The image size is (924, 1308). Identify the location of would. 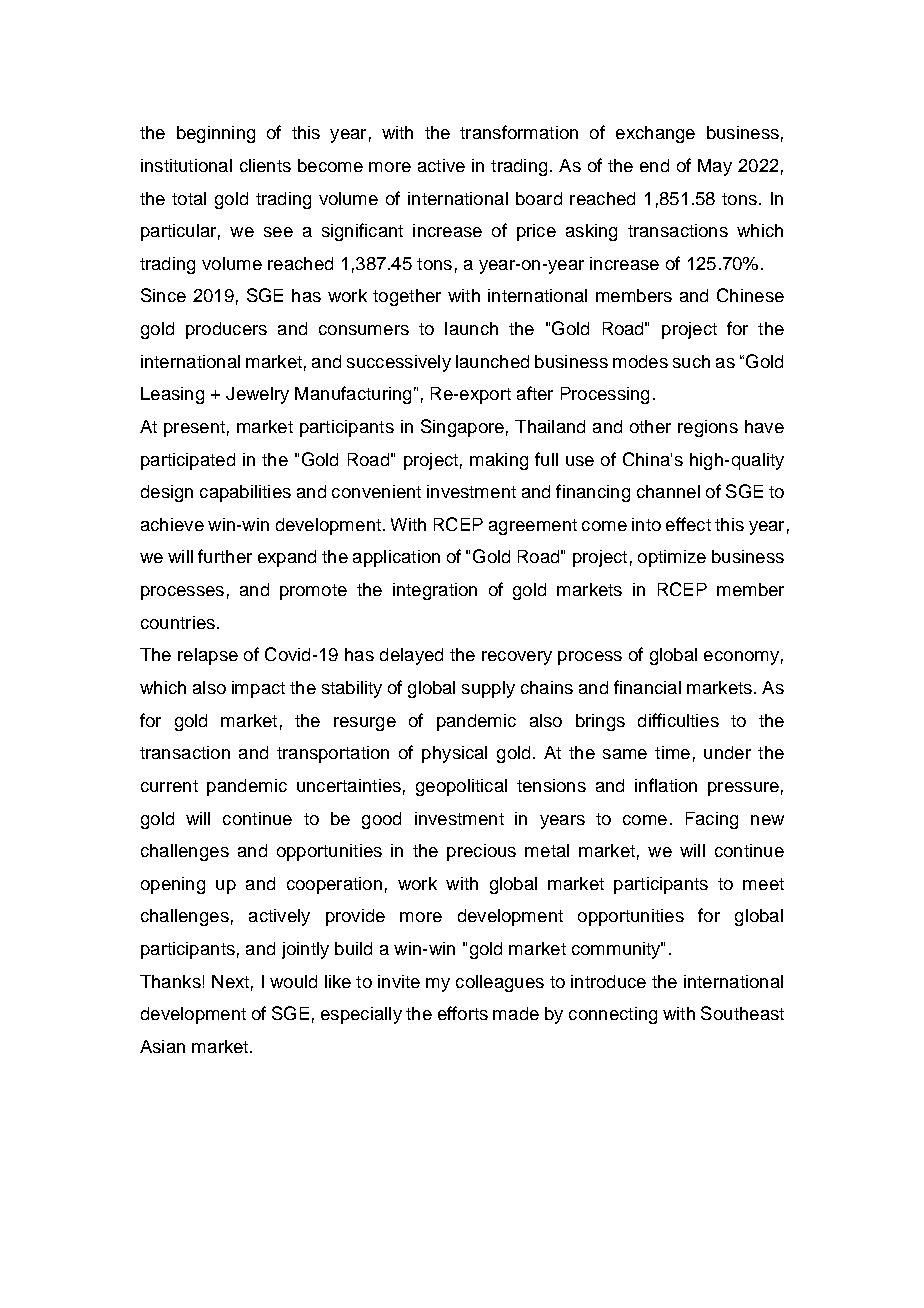
(293, 981).
